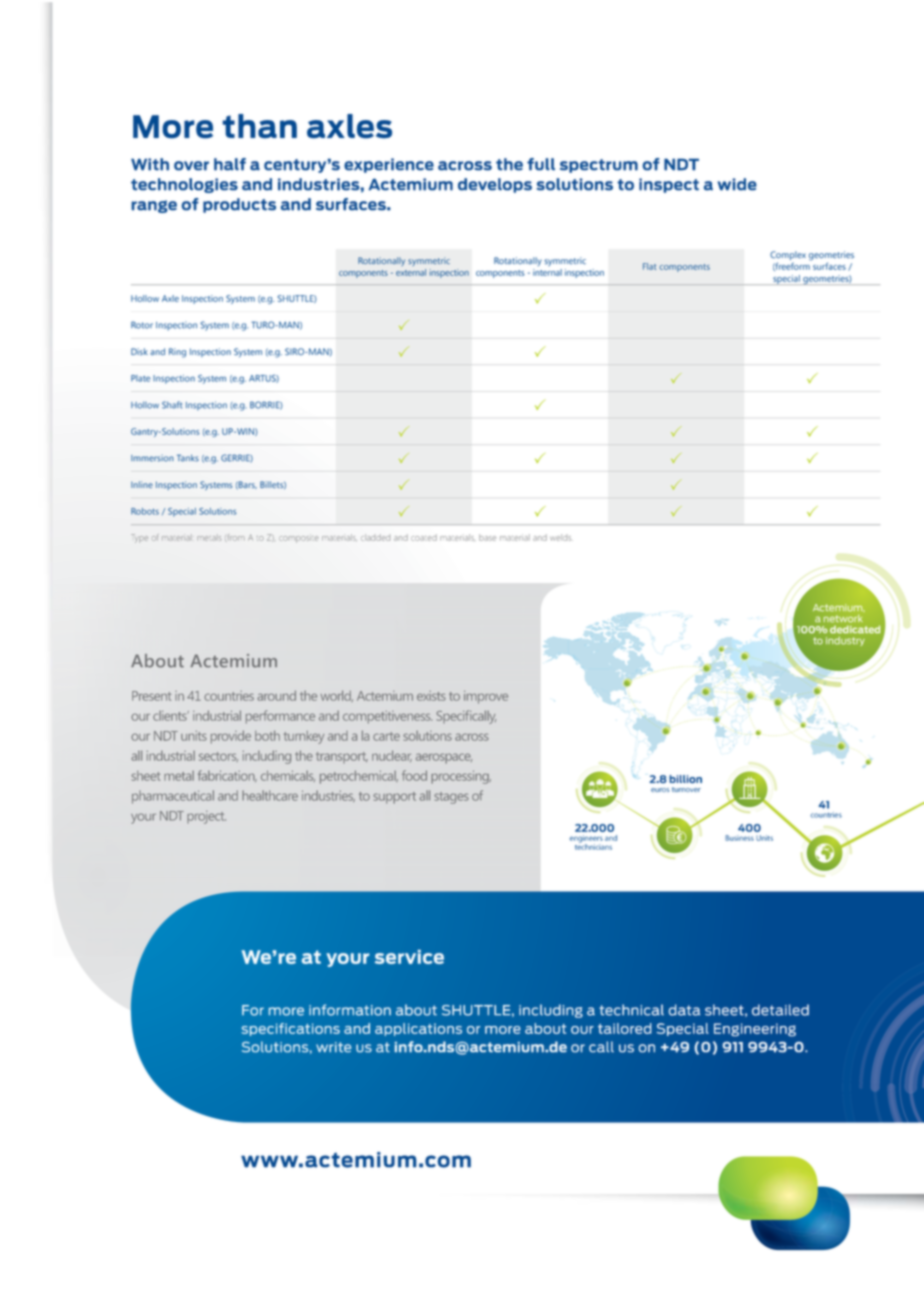 This screenshot has width=924, height=1308. Describe the element at coordinates (465, 166) in the screenshot. I see `across` at that location.
